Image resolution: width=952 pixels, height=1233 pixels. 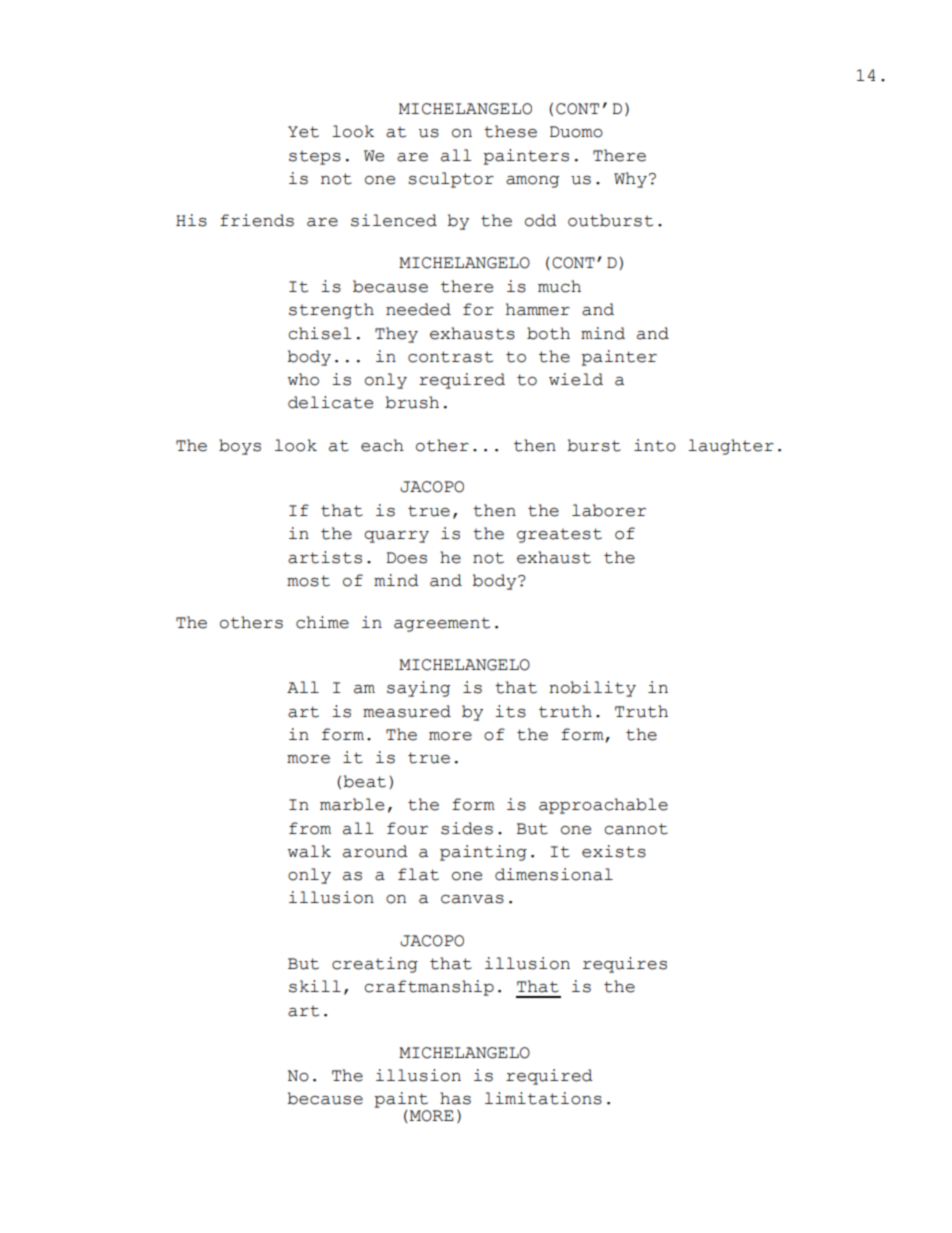 What do you see at coordinates (510, 131) in the screenshot?
I see `these` at bounding box center [510, 131].
